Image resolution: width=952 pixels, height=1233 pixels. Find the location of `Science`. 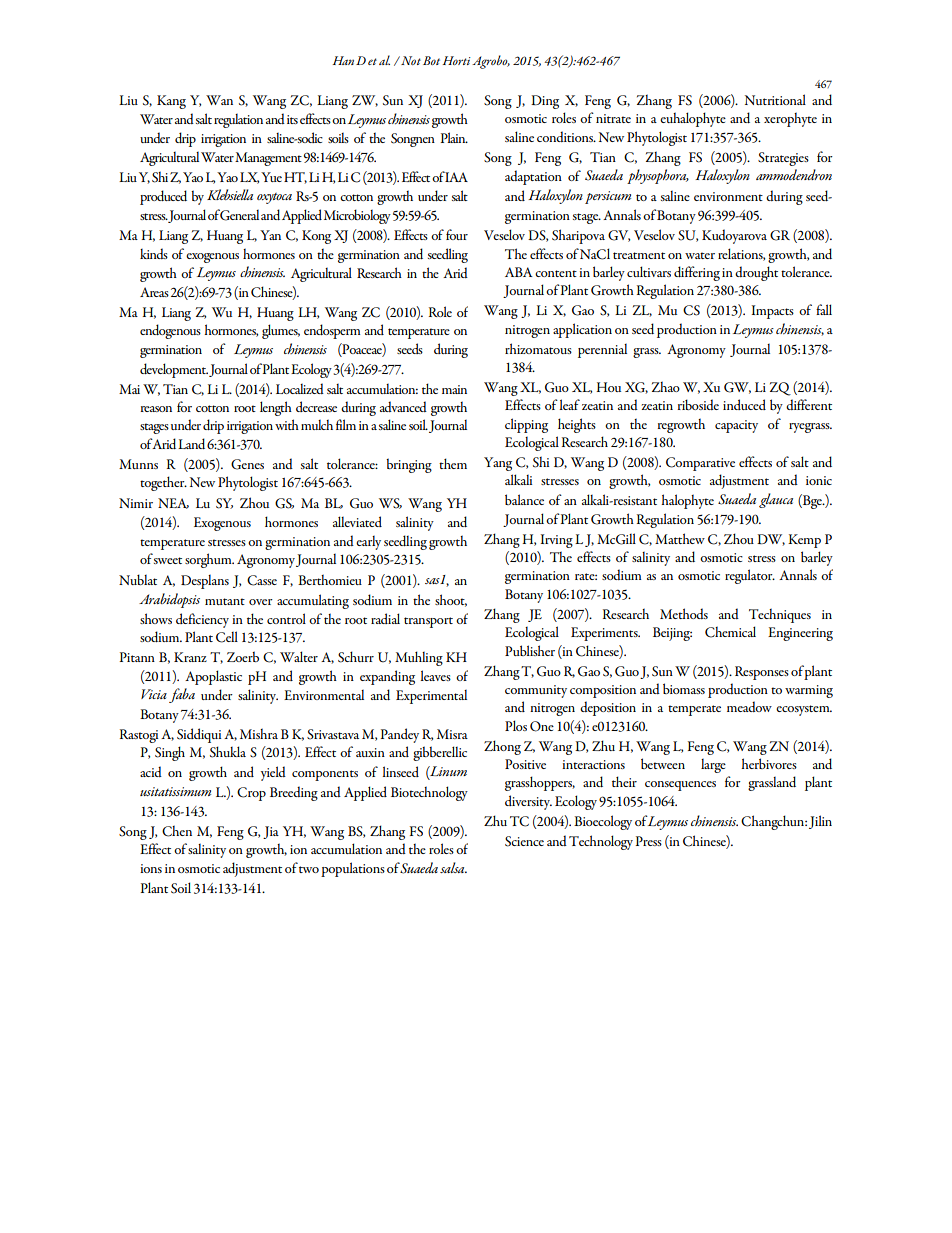

Science is located at coordinates (524, 841).
